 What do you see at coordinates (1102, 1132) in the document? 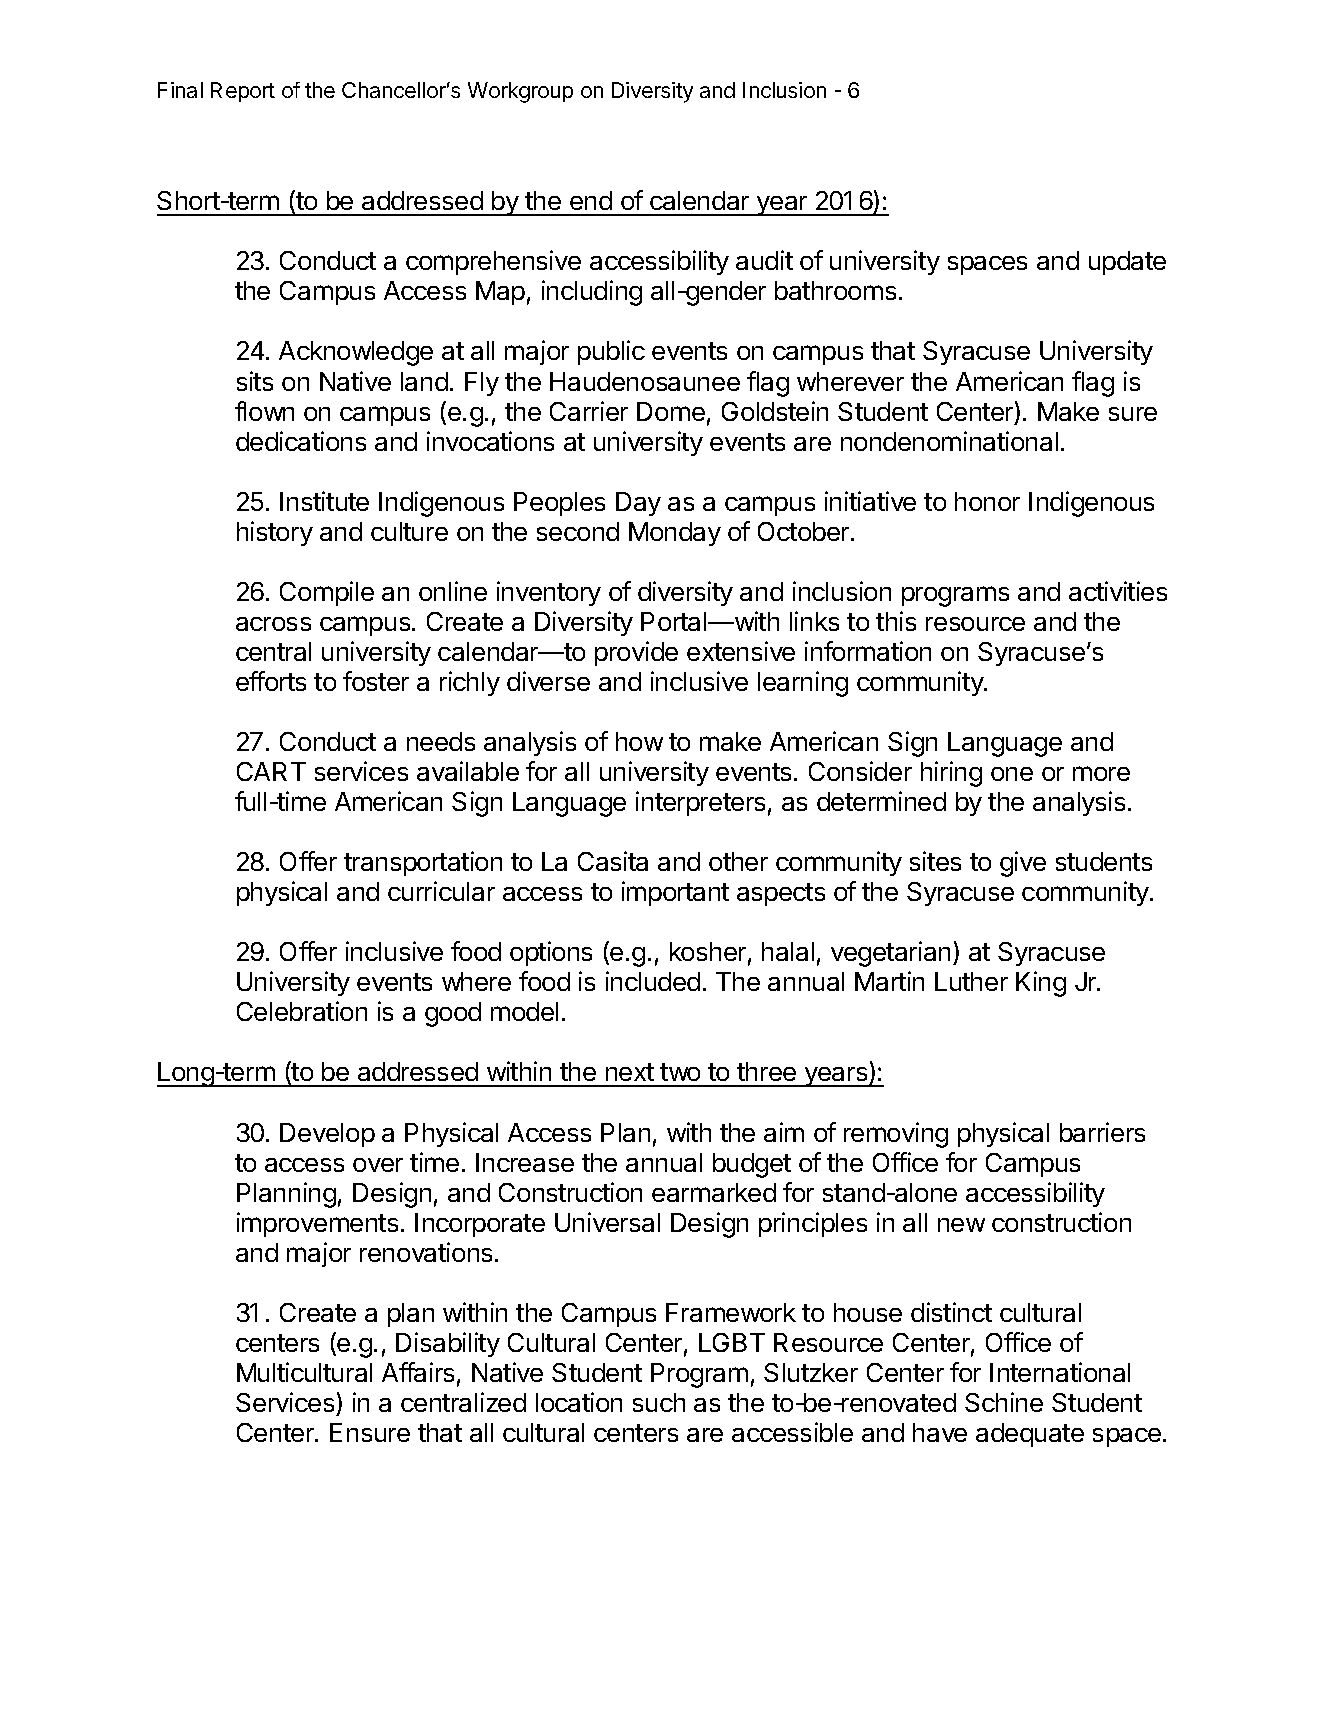
I see `barriers` at bounding box center [1102, 1132].
